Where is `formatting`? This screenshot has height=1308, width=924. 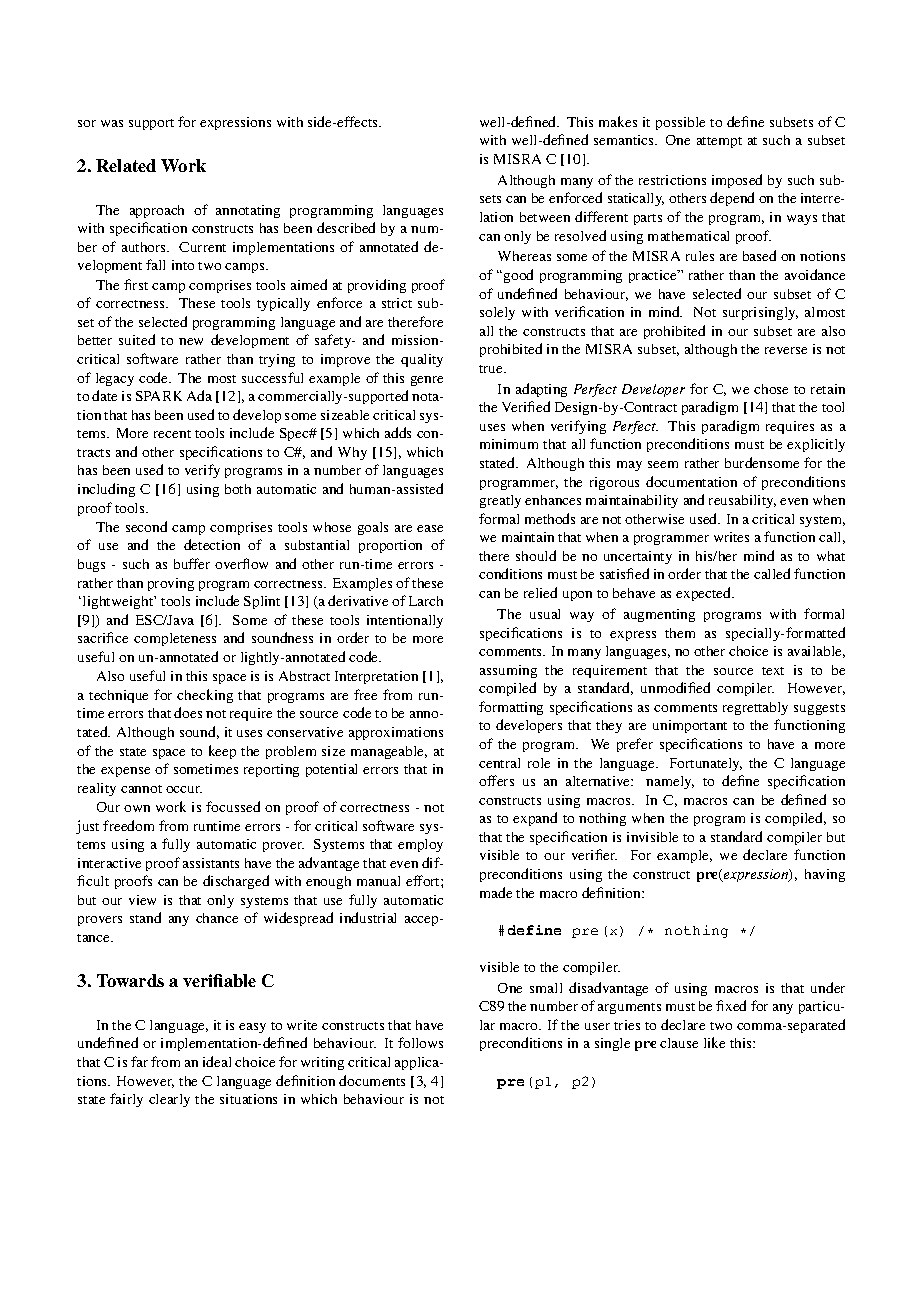 formatting is located at coordinates (511, 708).
